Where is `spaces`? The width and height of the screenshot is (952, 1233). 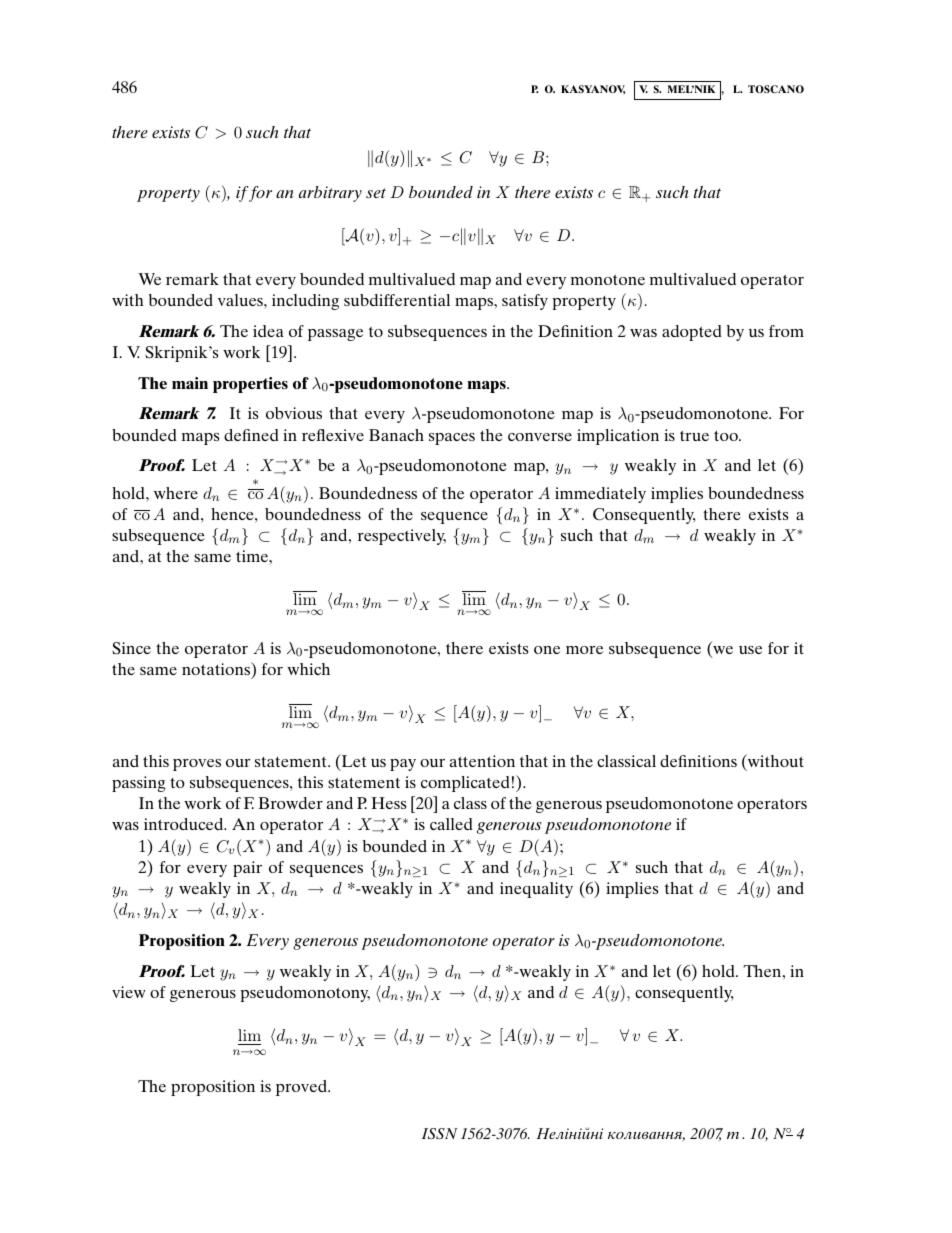 spaces is located at coordinates (452, 439).
